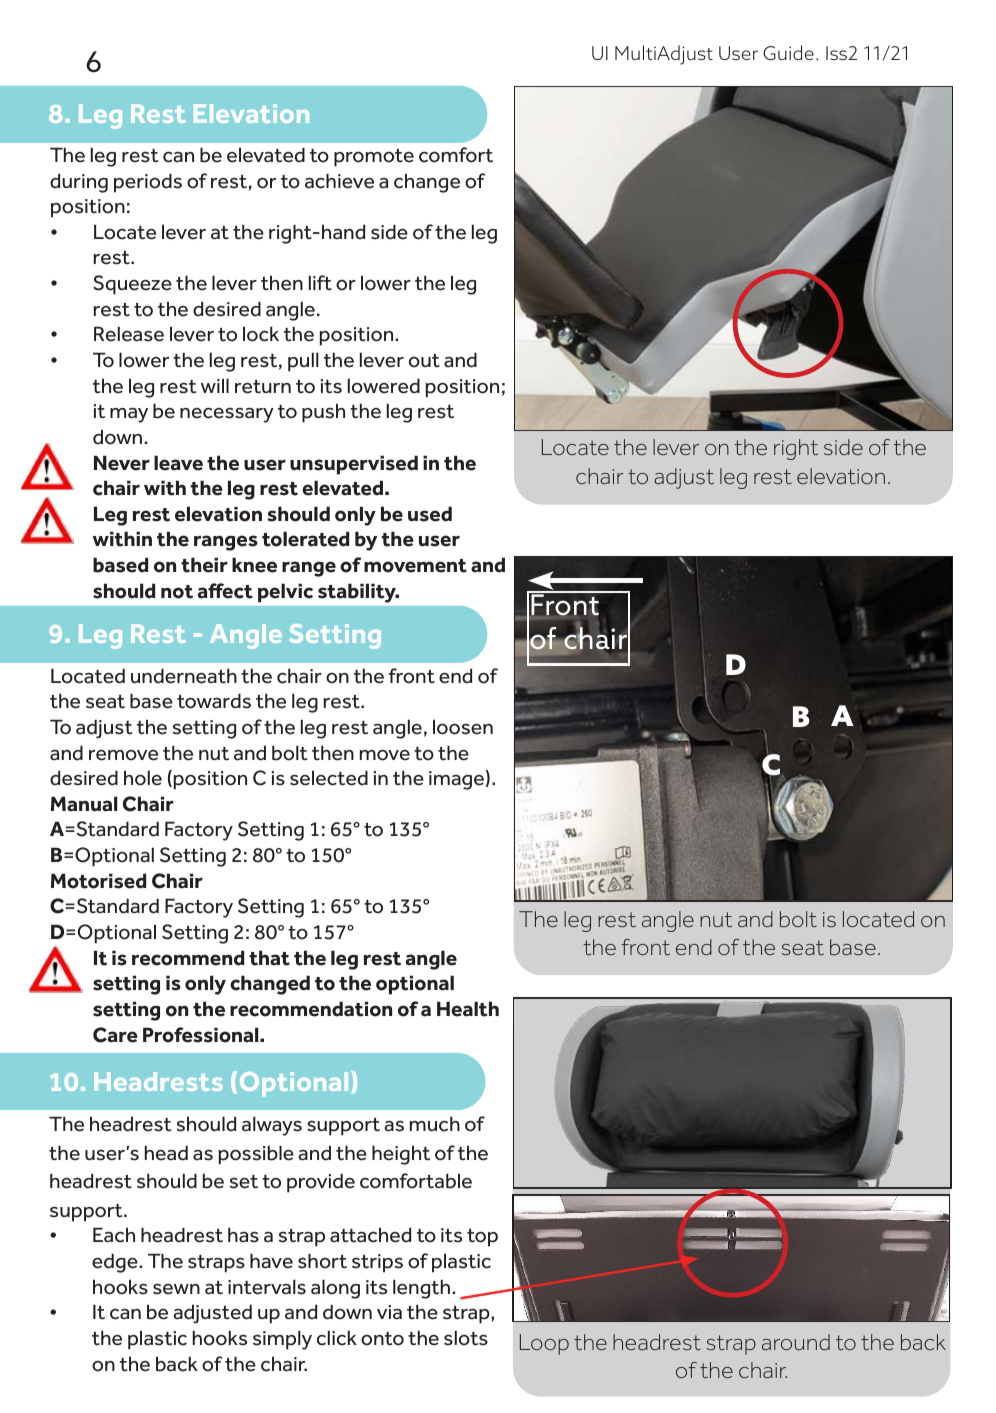  What do you see at coordinates (424, 361) in the page?
I see `out` at bounding box center [424, 361].
